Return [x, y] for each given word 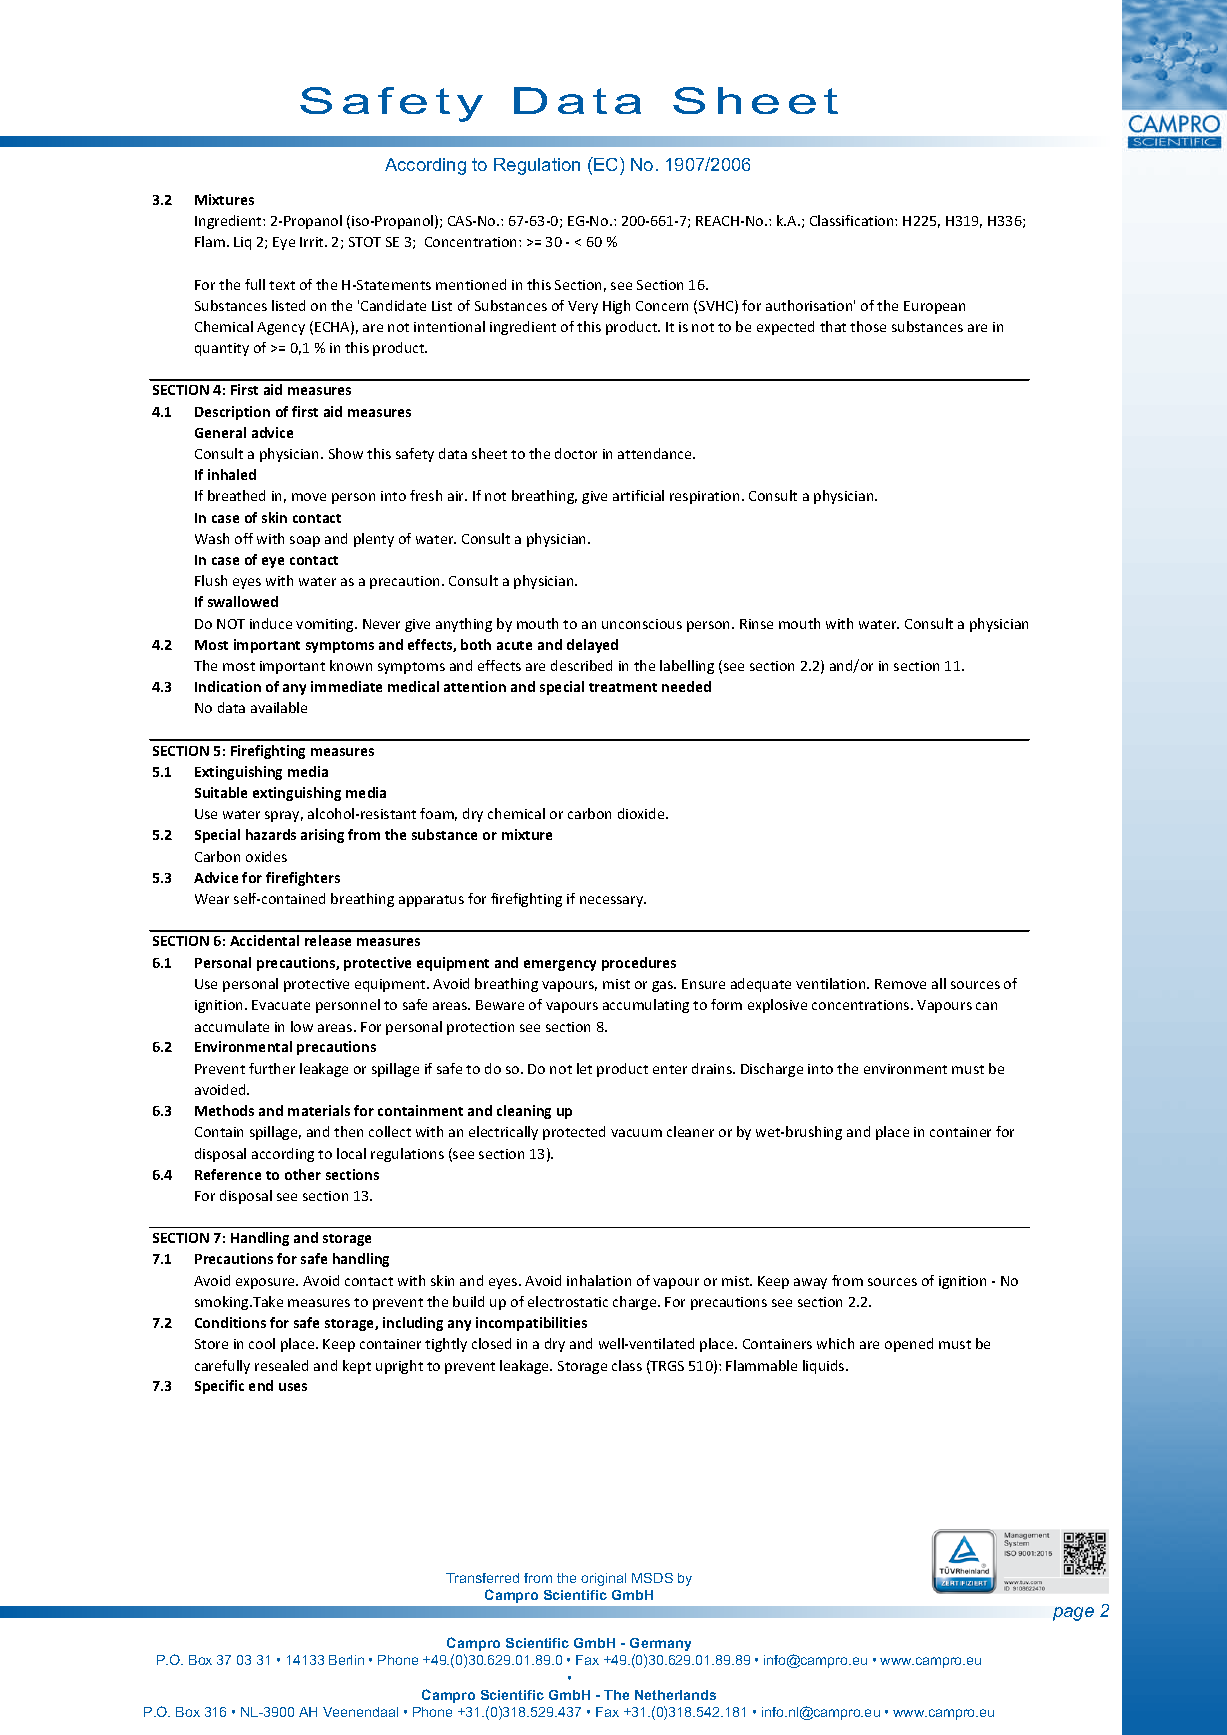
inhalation [599, 1280]
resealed [281, 1365]
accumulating [646, 1006]
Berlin [346, 1660]
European [934, 307]
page [1073, 1614]
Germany [660, 1644]
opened [909, 1345]
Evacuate [281, 1005]
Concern [662, 306]
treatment [623, 687]
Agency [281, 328]
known [351, 665]
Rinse [756, 624]
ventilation [832, 983]
